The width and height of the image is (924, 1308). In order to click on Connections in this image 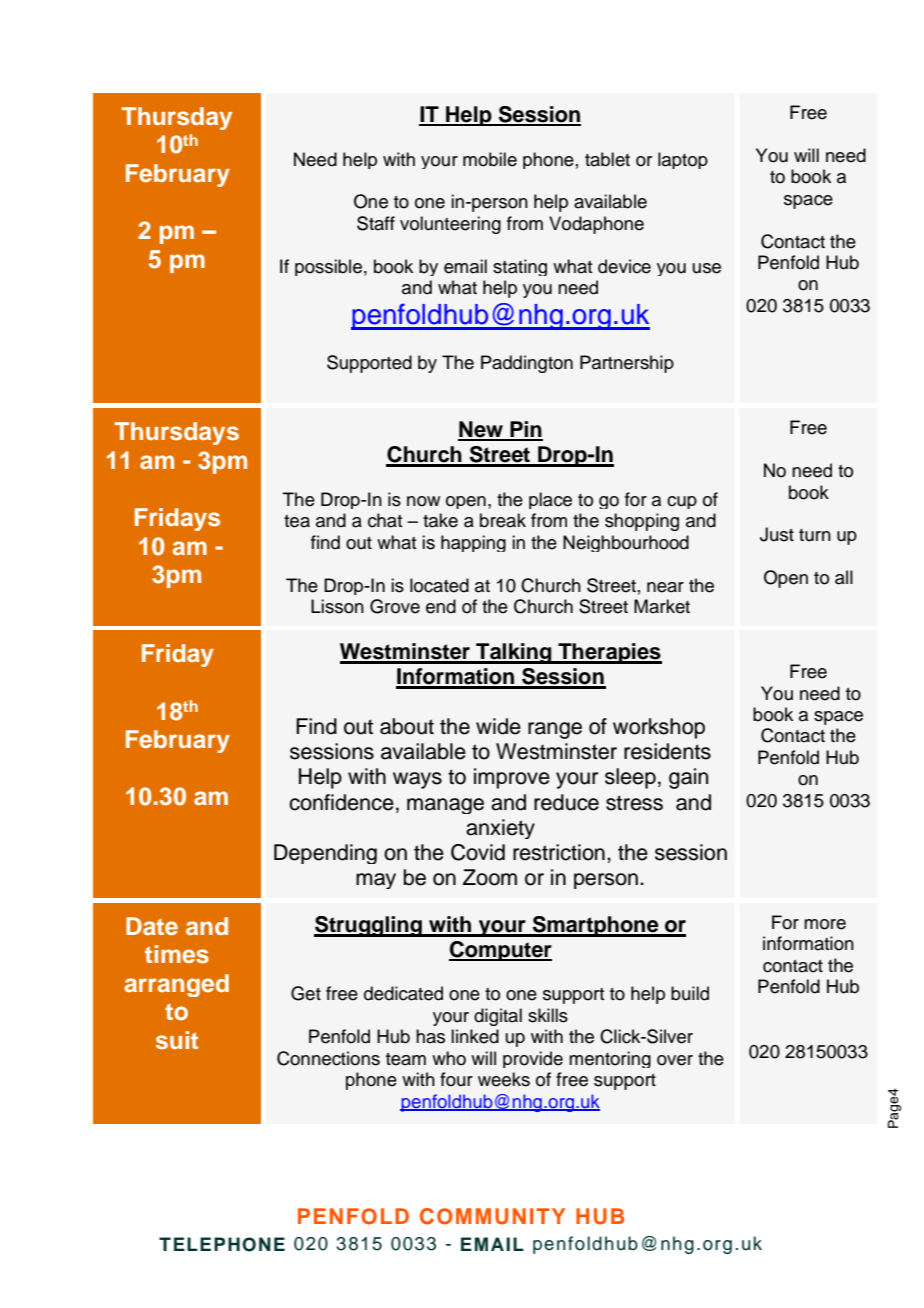, I will do `click(328, 1058)`.
